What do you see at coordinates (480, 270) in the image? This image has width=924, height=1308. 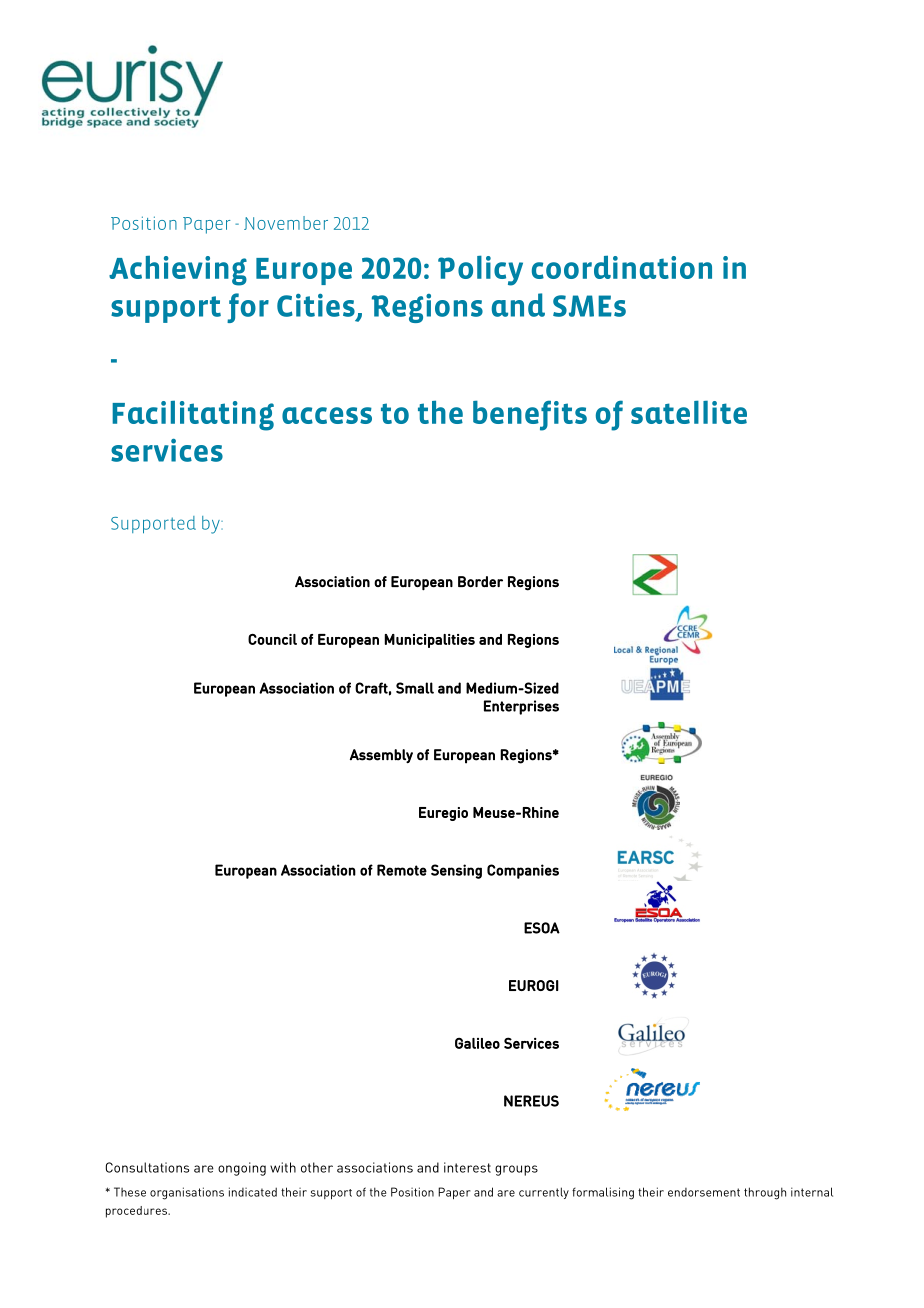 I see `Policy` at bounding box center [480, 270].
